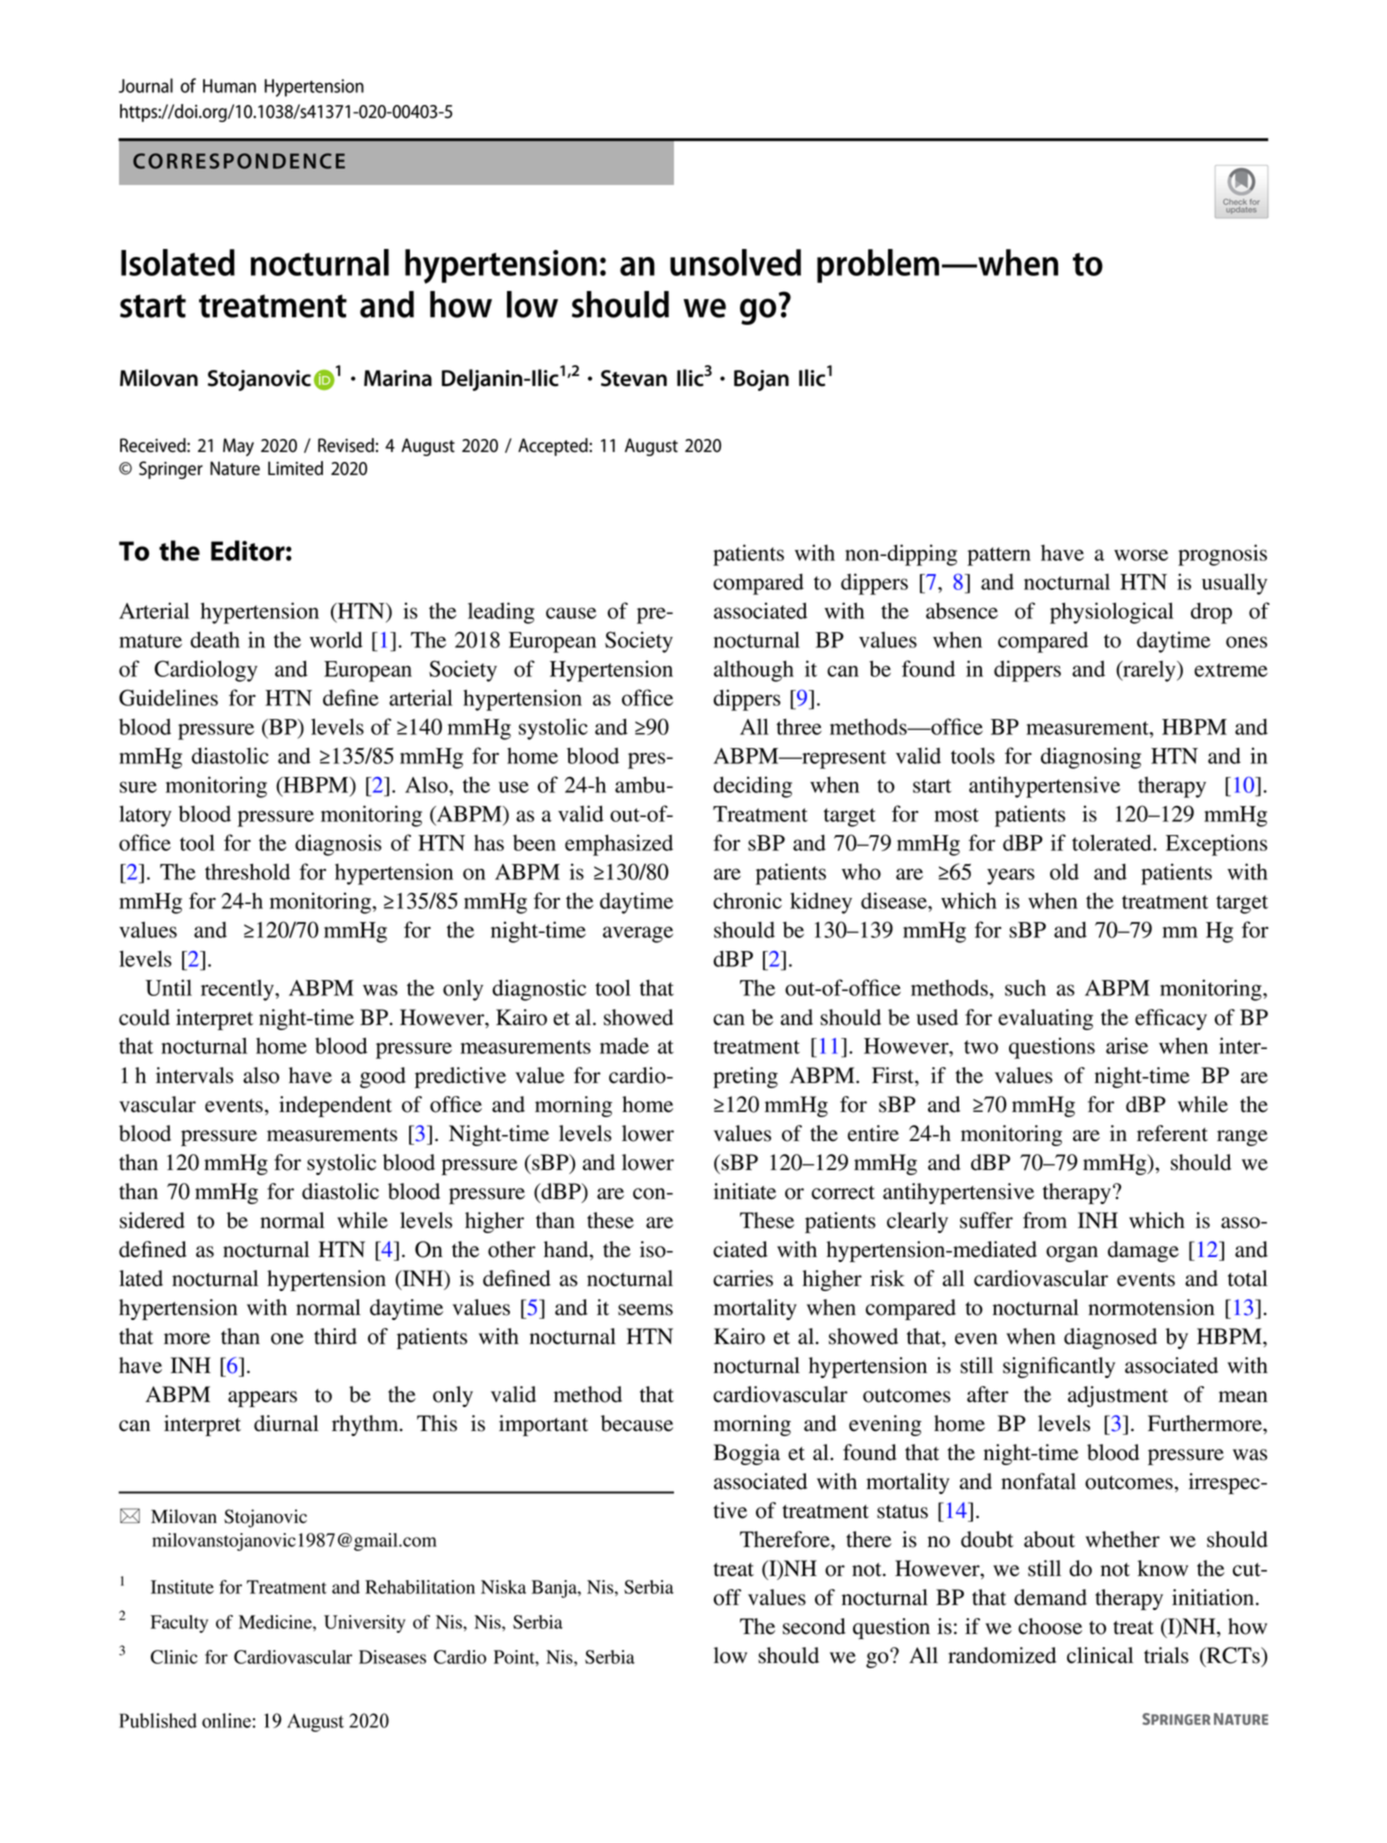  What do you see at coordinates (335, 1106) in the screenshot?
I see `independent` at bounding box center [335, 1106].
